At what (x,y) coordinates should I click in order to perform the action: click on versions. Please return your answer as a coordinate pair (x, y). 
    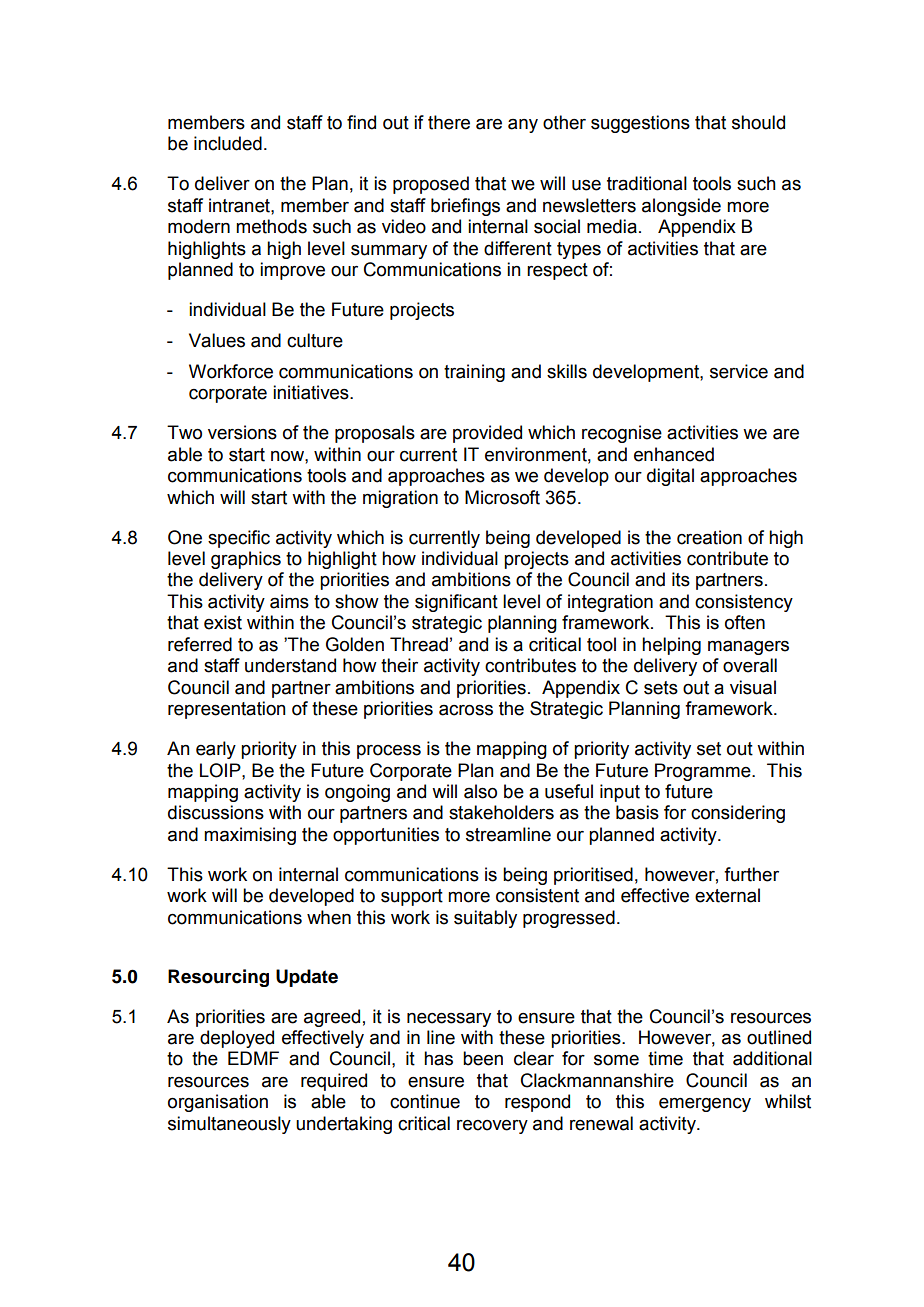
    Looking at the image, I should click on (242, 432).
